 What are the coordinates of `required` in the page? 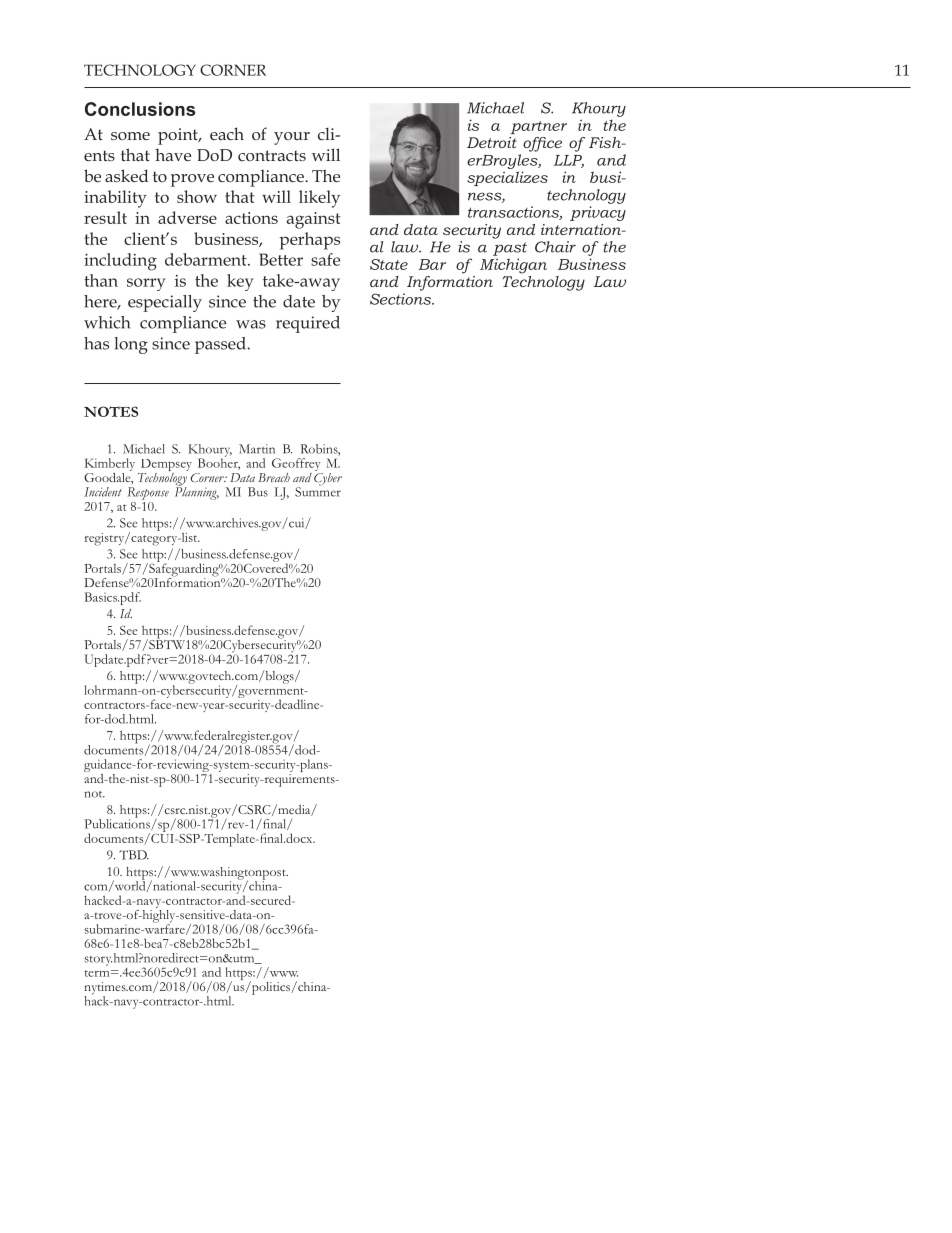 It's located at (308, 324).
